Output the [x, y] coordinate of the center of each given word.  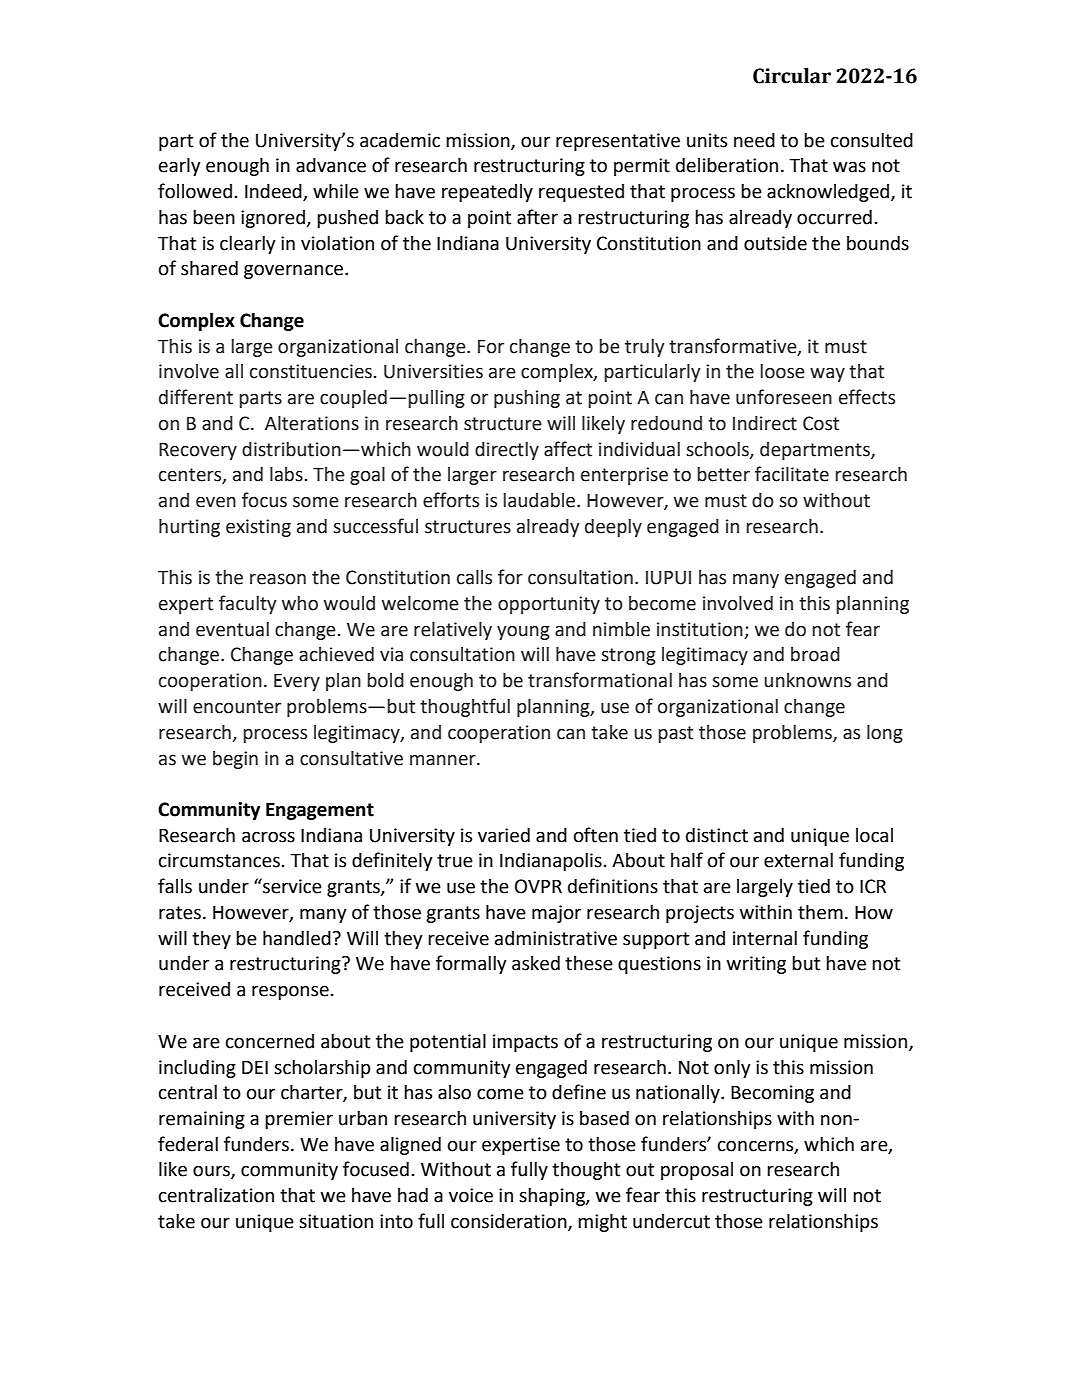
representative [618, 142]
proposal [697, 1171]
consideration [510, 1222]
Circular [792, 76]
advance [331, 165]
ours [212, 1172]
